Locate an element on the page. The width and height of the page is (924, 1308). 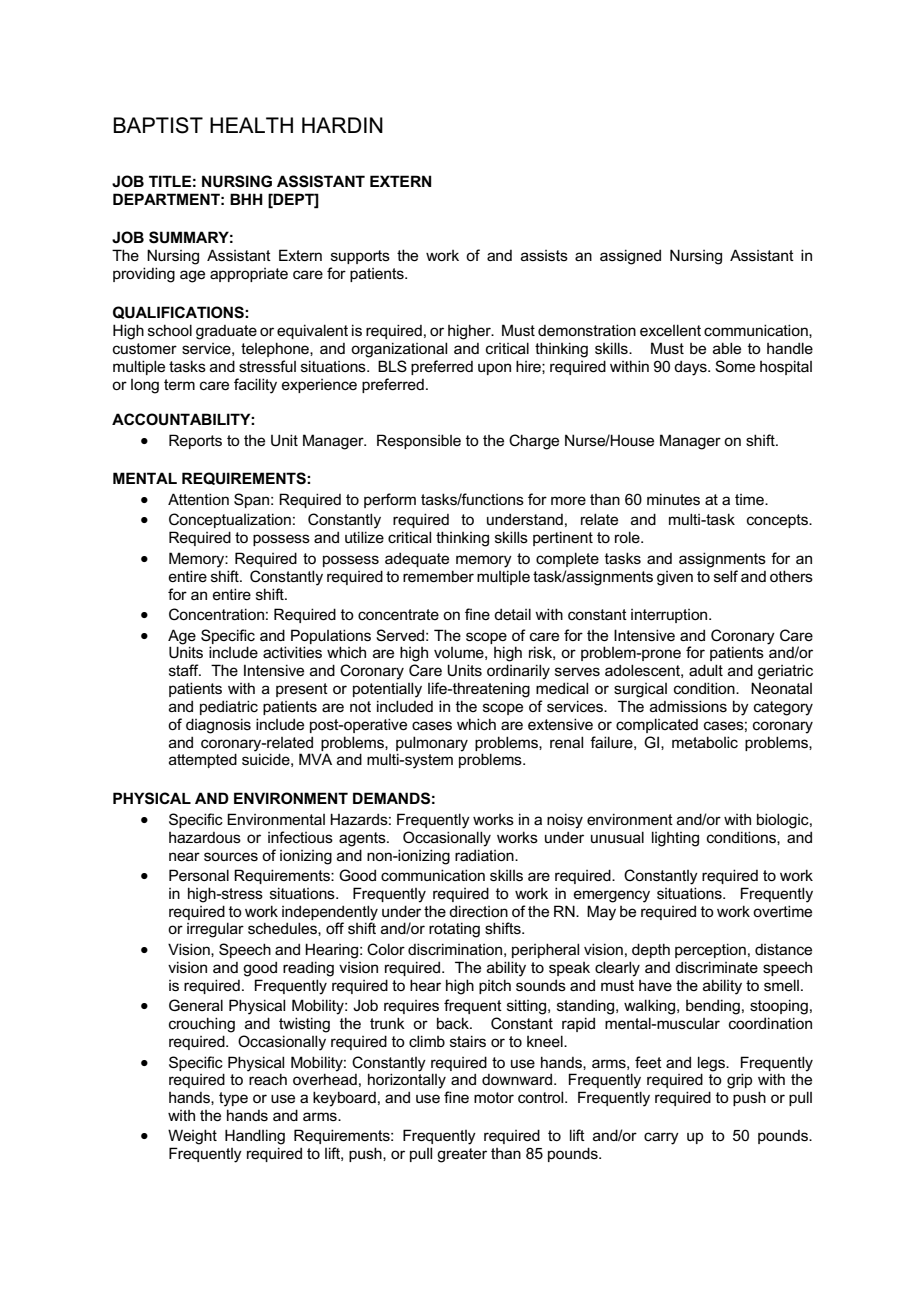
hazardous is located at coordinates (205, 837).
